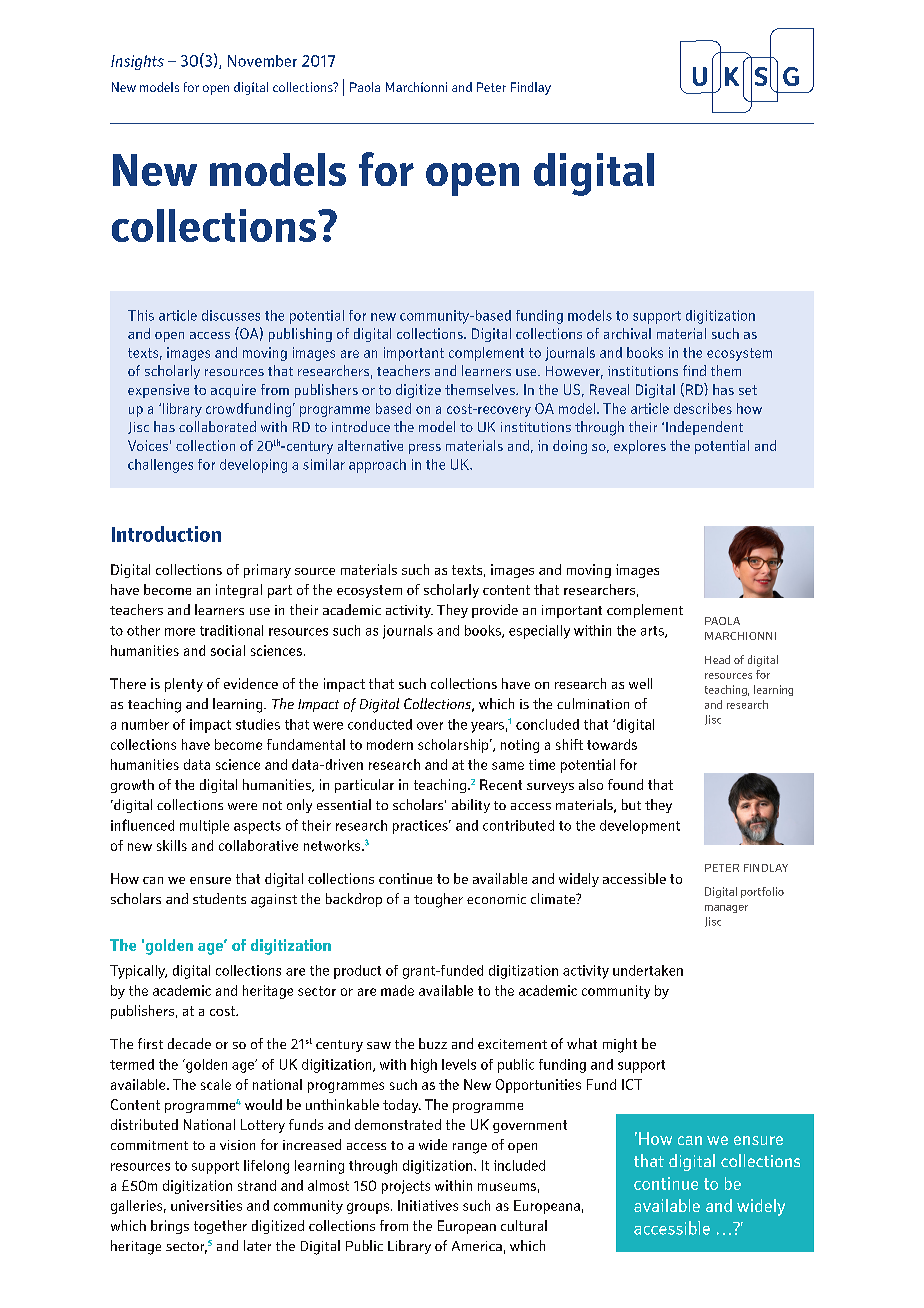 The height and width of the document is (1308, 924). What do you see at coordinates (206, 1205) in the document?
I see `universities` at bounding box center [206, 1205].
